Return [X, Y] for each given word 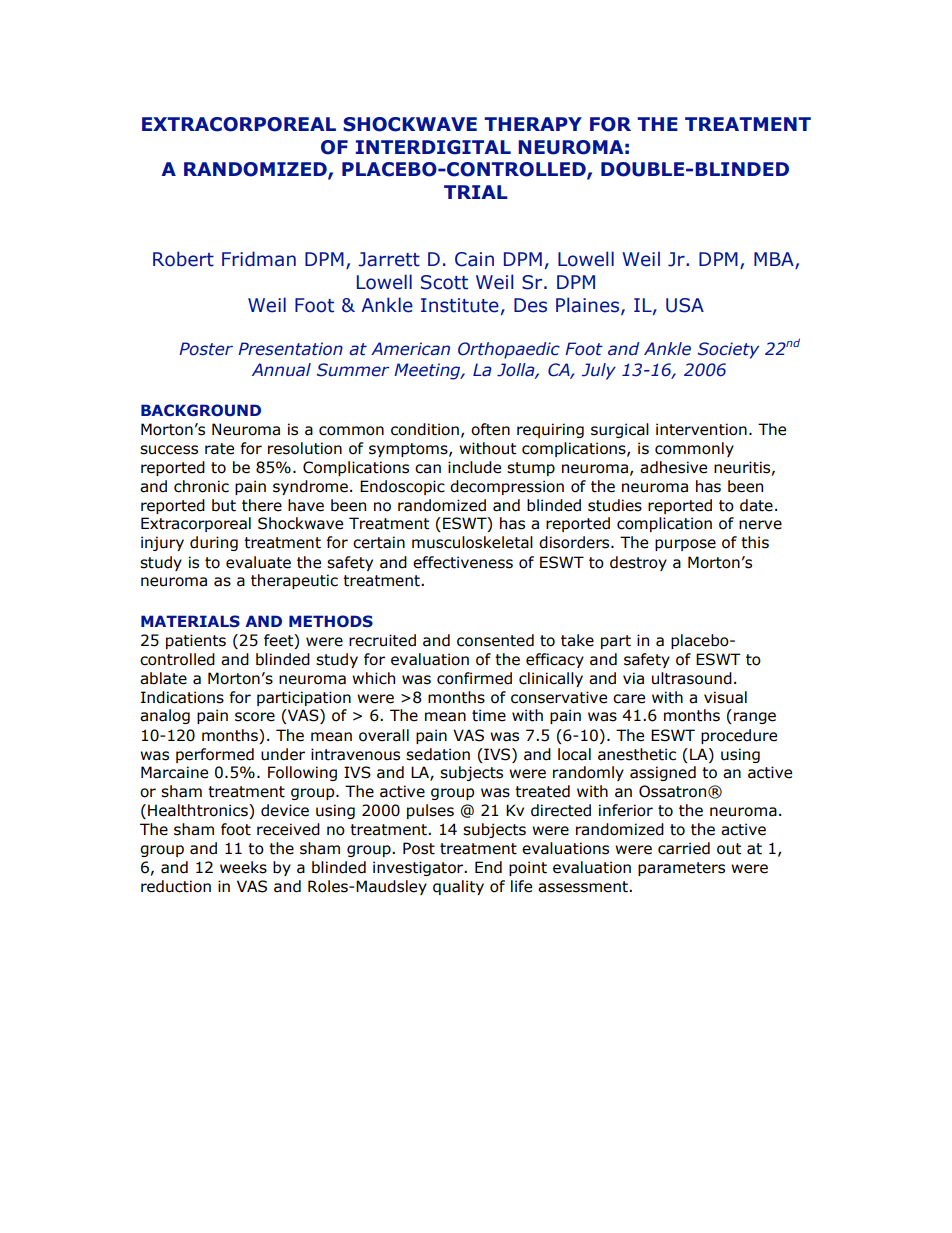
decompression [507, 487]
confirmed [474, 678]
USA [685, 305]
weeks [243, 867]
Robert [183, 259]
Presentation [290, 349]
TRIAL [476, 192]
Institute [460, 305]
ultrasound [692, 678]
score [255, 717]
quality [458, 887]
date [756, 505]
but [224, 505]
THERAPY [533, 124]
